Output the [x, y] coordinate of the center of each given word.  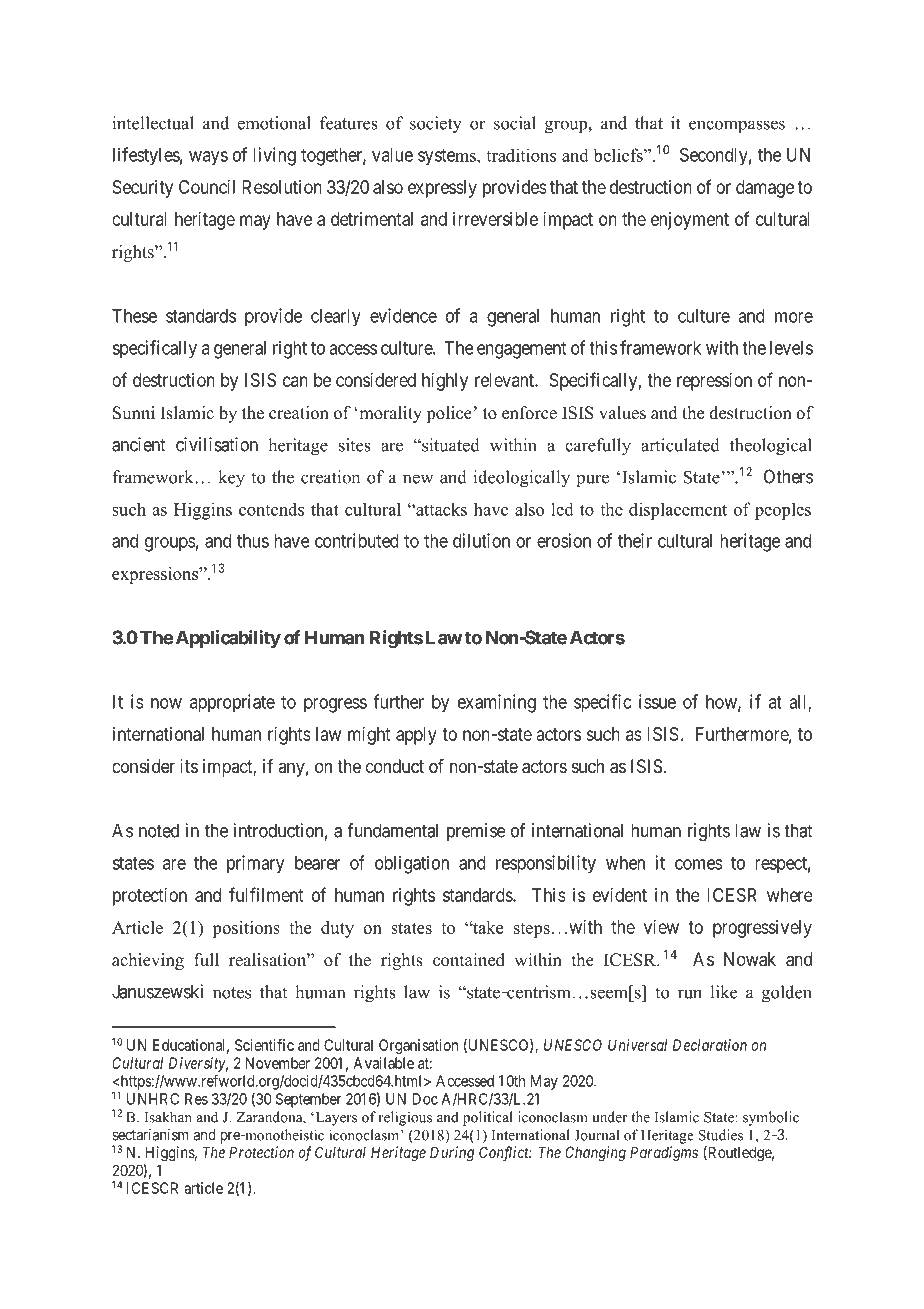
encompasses [737, 126]
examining [497, 703]
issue [657, 701]
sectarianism [150, 1134]
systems [448, 157]
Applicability [228, 639]
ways [208, 158]
